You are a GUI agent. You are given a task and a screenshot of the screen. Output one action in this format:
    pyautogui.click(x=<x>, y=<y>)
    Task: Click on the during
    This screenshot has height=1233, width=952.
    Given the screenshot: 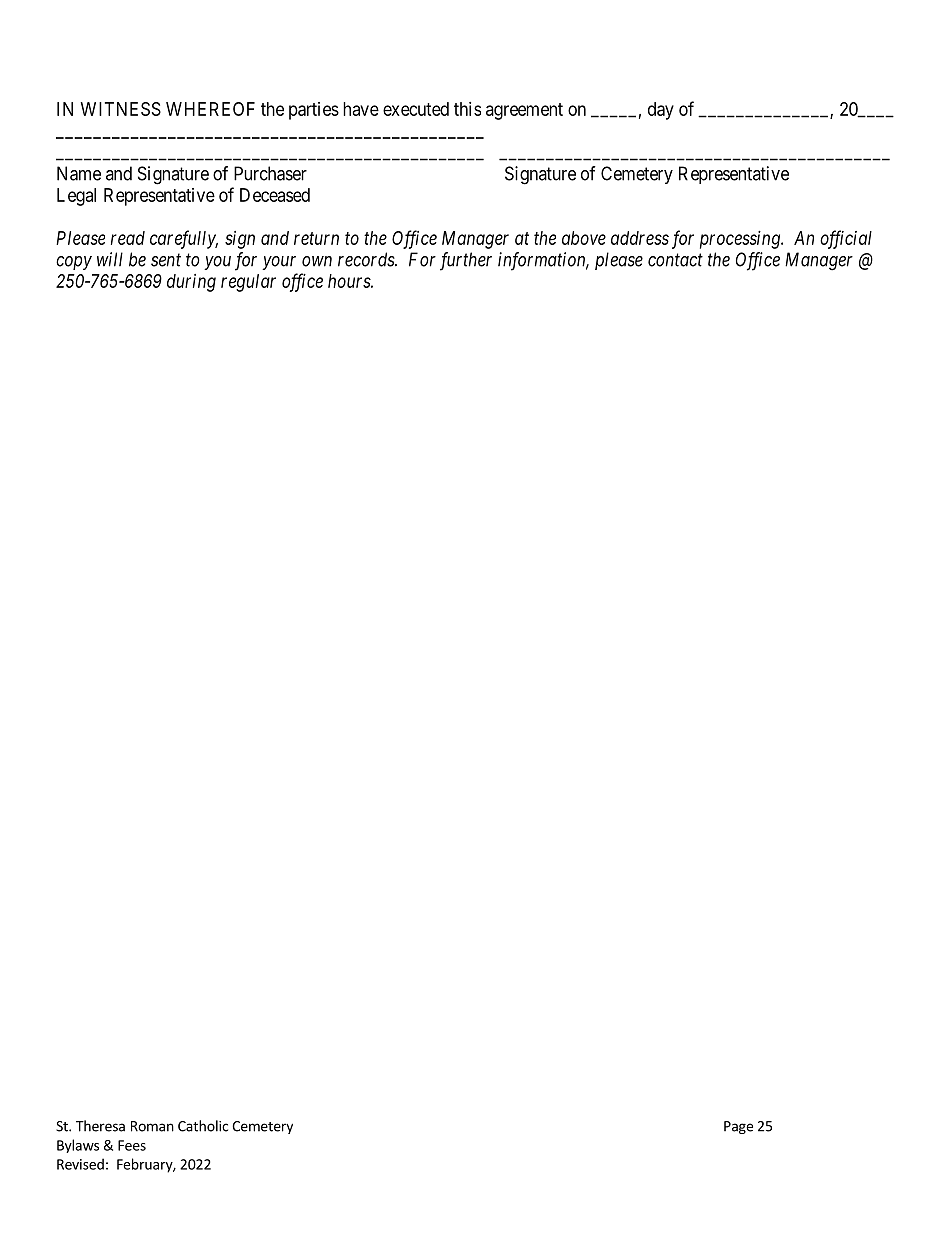 What is the action you would take?
    pyautogui.click(x=191, y=283)
